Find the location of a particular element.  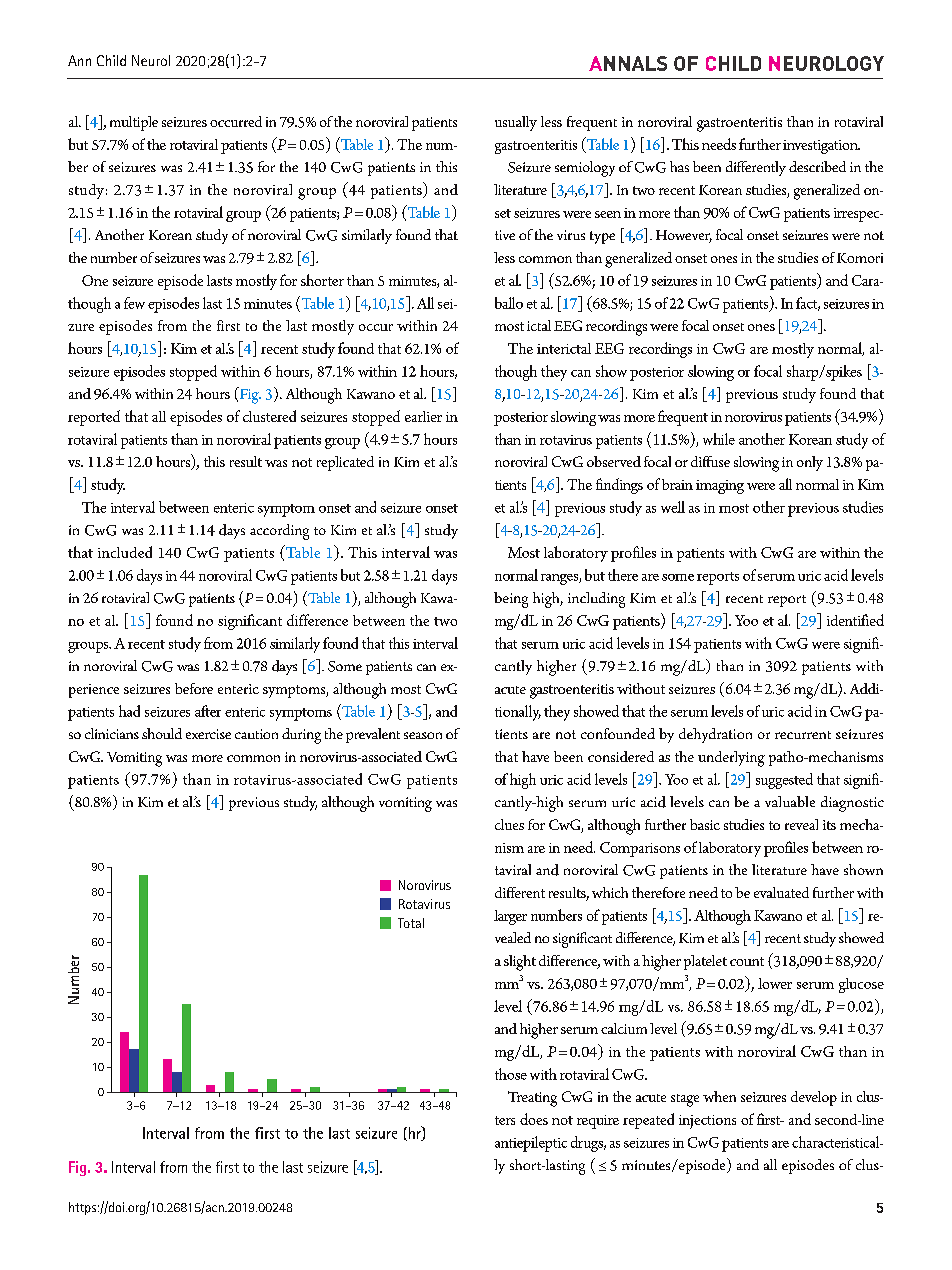

investigation is located at coordinates (821, 147).
